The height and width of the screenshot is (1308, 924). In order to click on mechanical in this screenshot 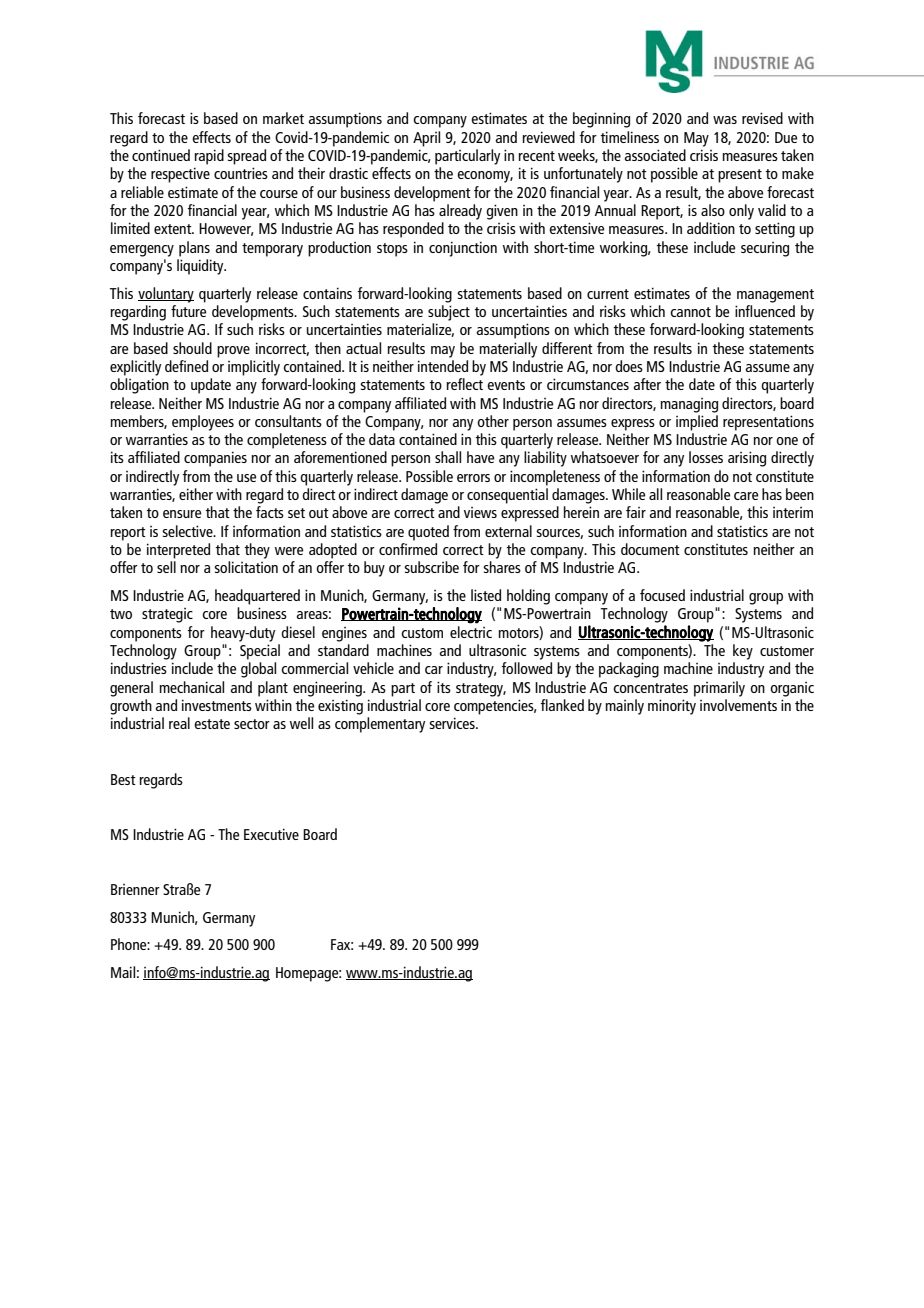, I will do `click(191, 687)`.
